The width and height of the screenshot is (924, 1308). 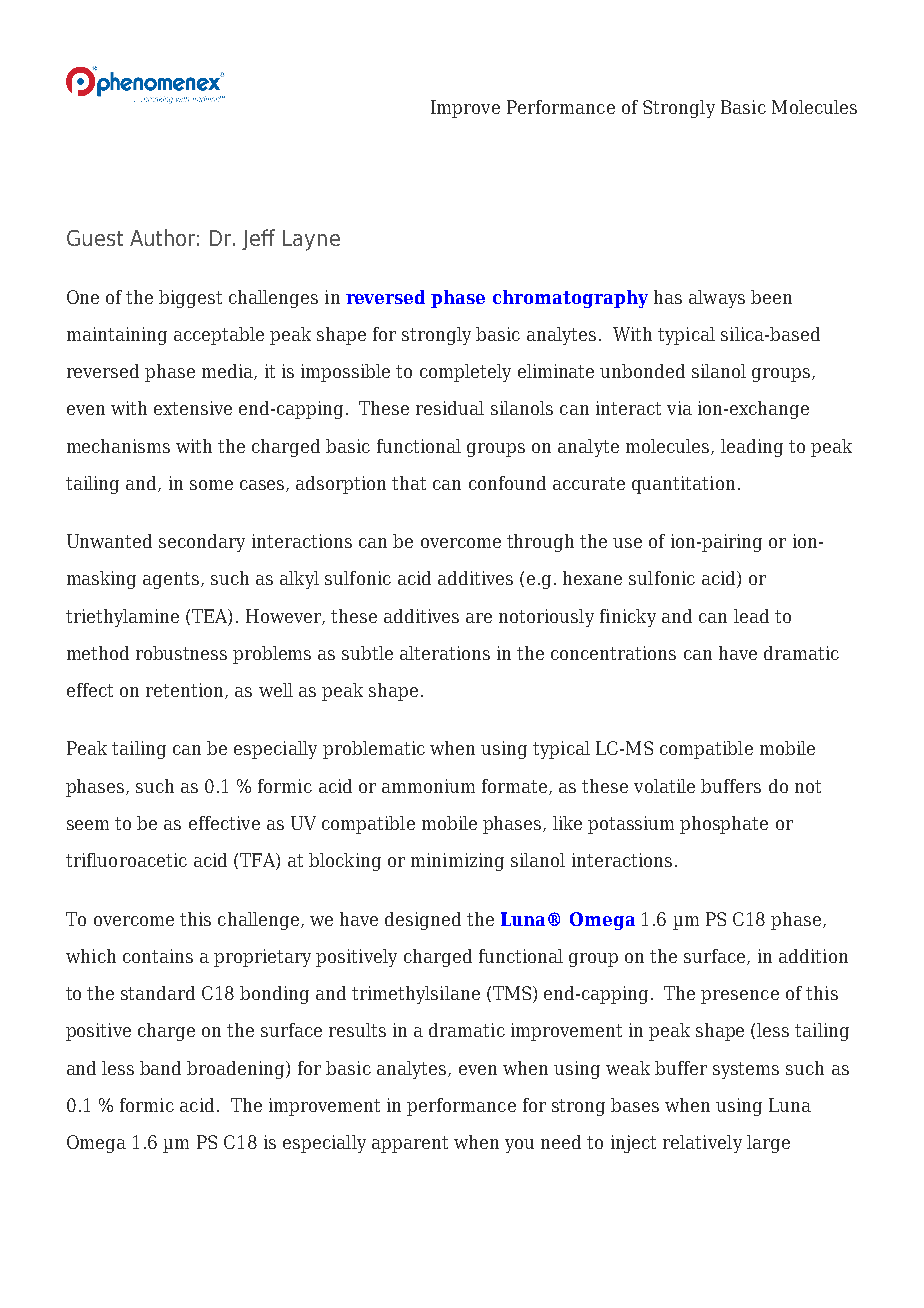 What do you see at coordinates (457, 862) in the screenshot?
I see `minimizing` at bounding box center [457, 862].
